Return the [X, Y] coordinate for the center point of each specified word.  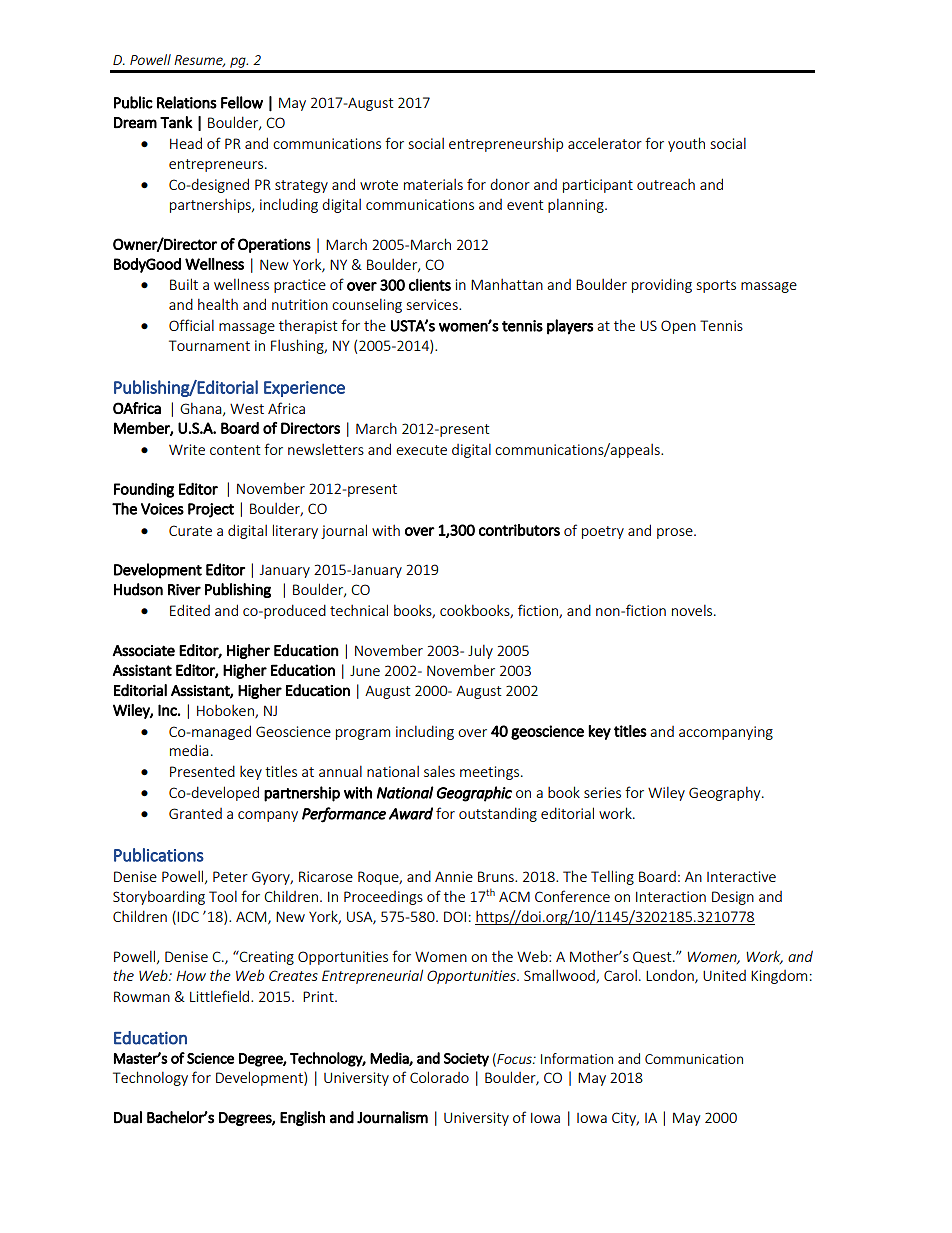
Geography [726, 793]
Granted [195, 813]
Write [187, 449]
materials [433, 184]
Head [186, 143]
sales [439, 771]
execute [421, 450]
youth [686, 144]
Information [577, 1058]
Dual [128, 1117]
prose [676, 533]
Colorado [439, 1077]
